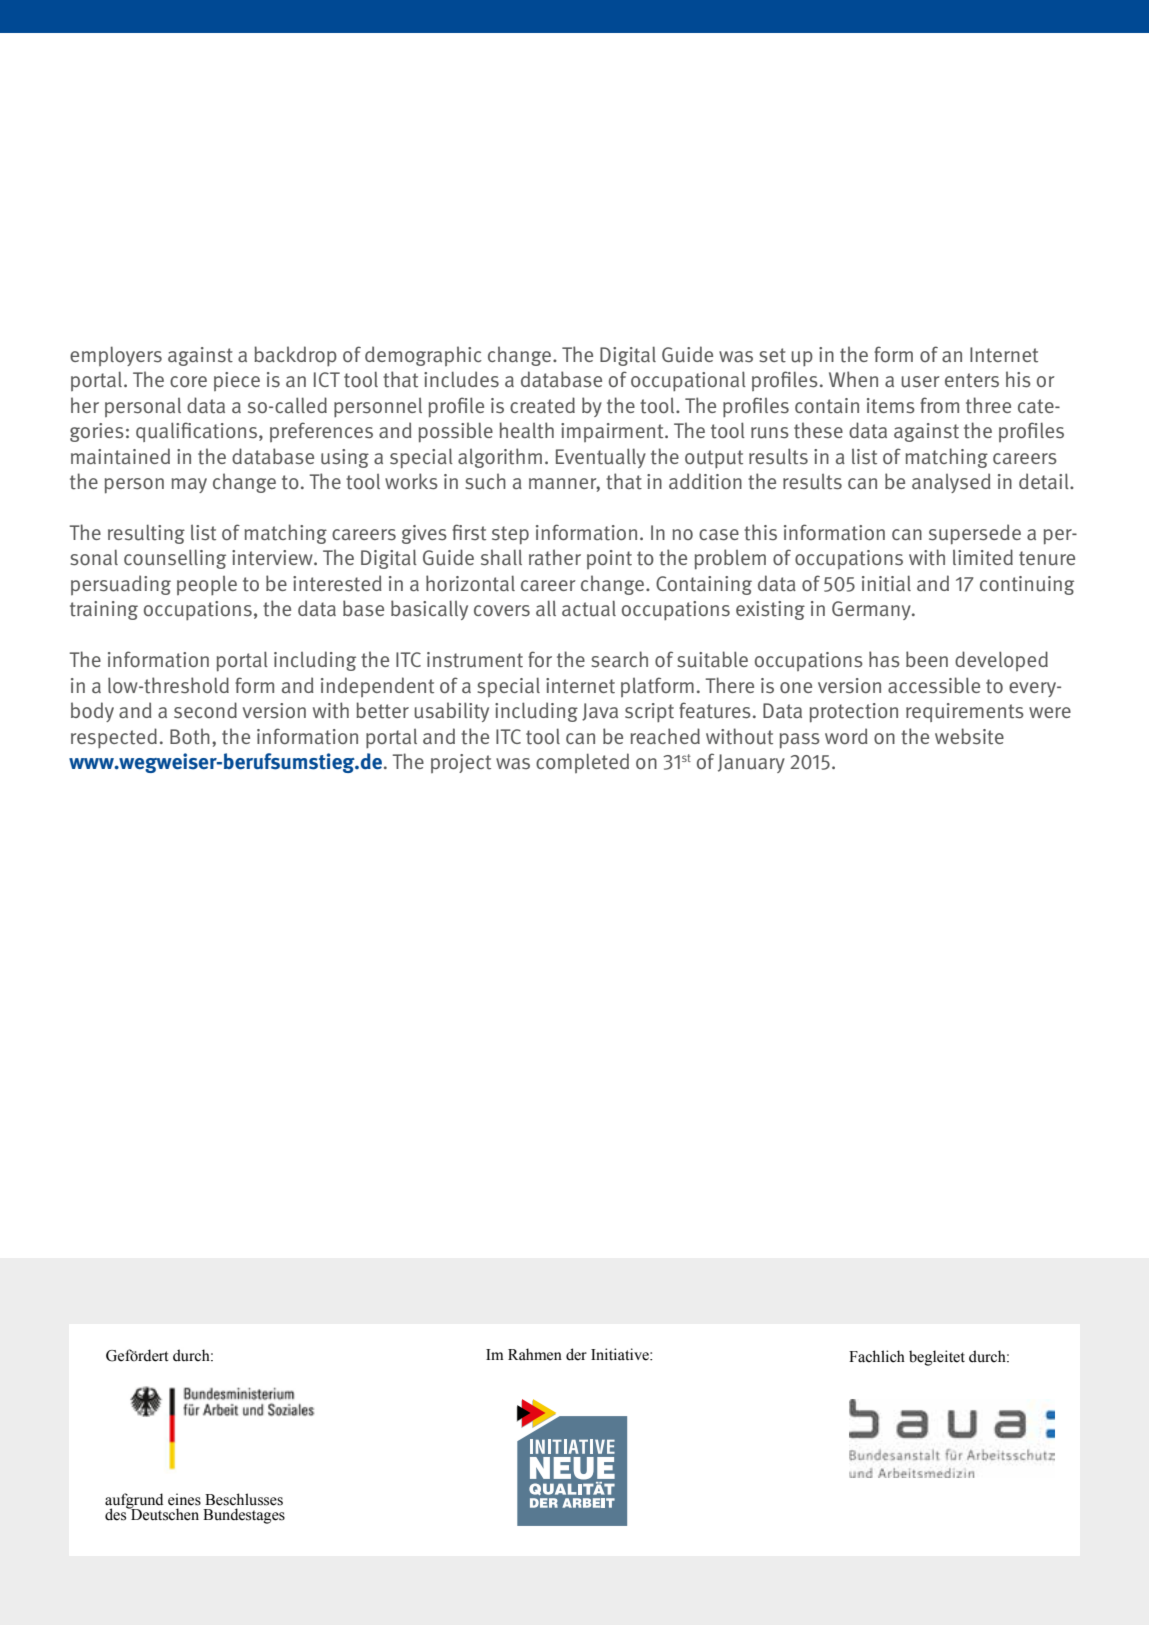  Describe the element at coordinates (184, 1499) in the document. I see `eines` at that location.
